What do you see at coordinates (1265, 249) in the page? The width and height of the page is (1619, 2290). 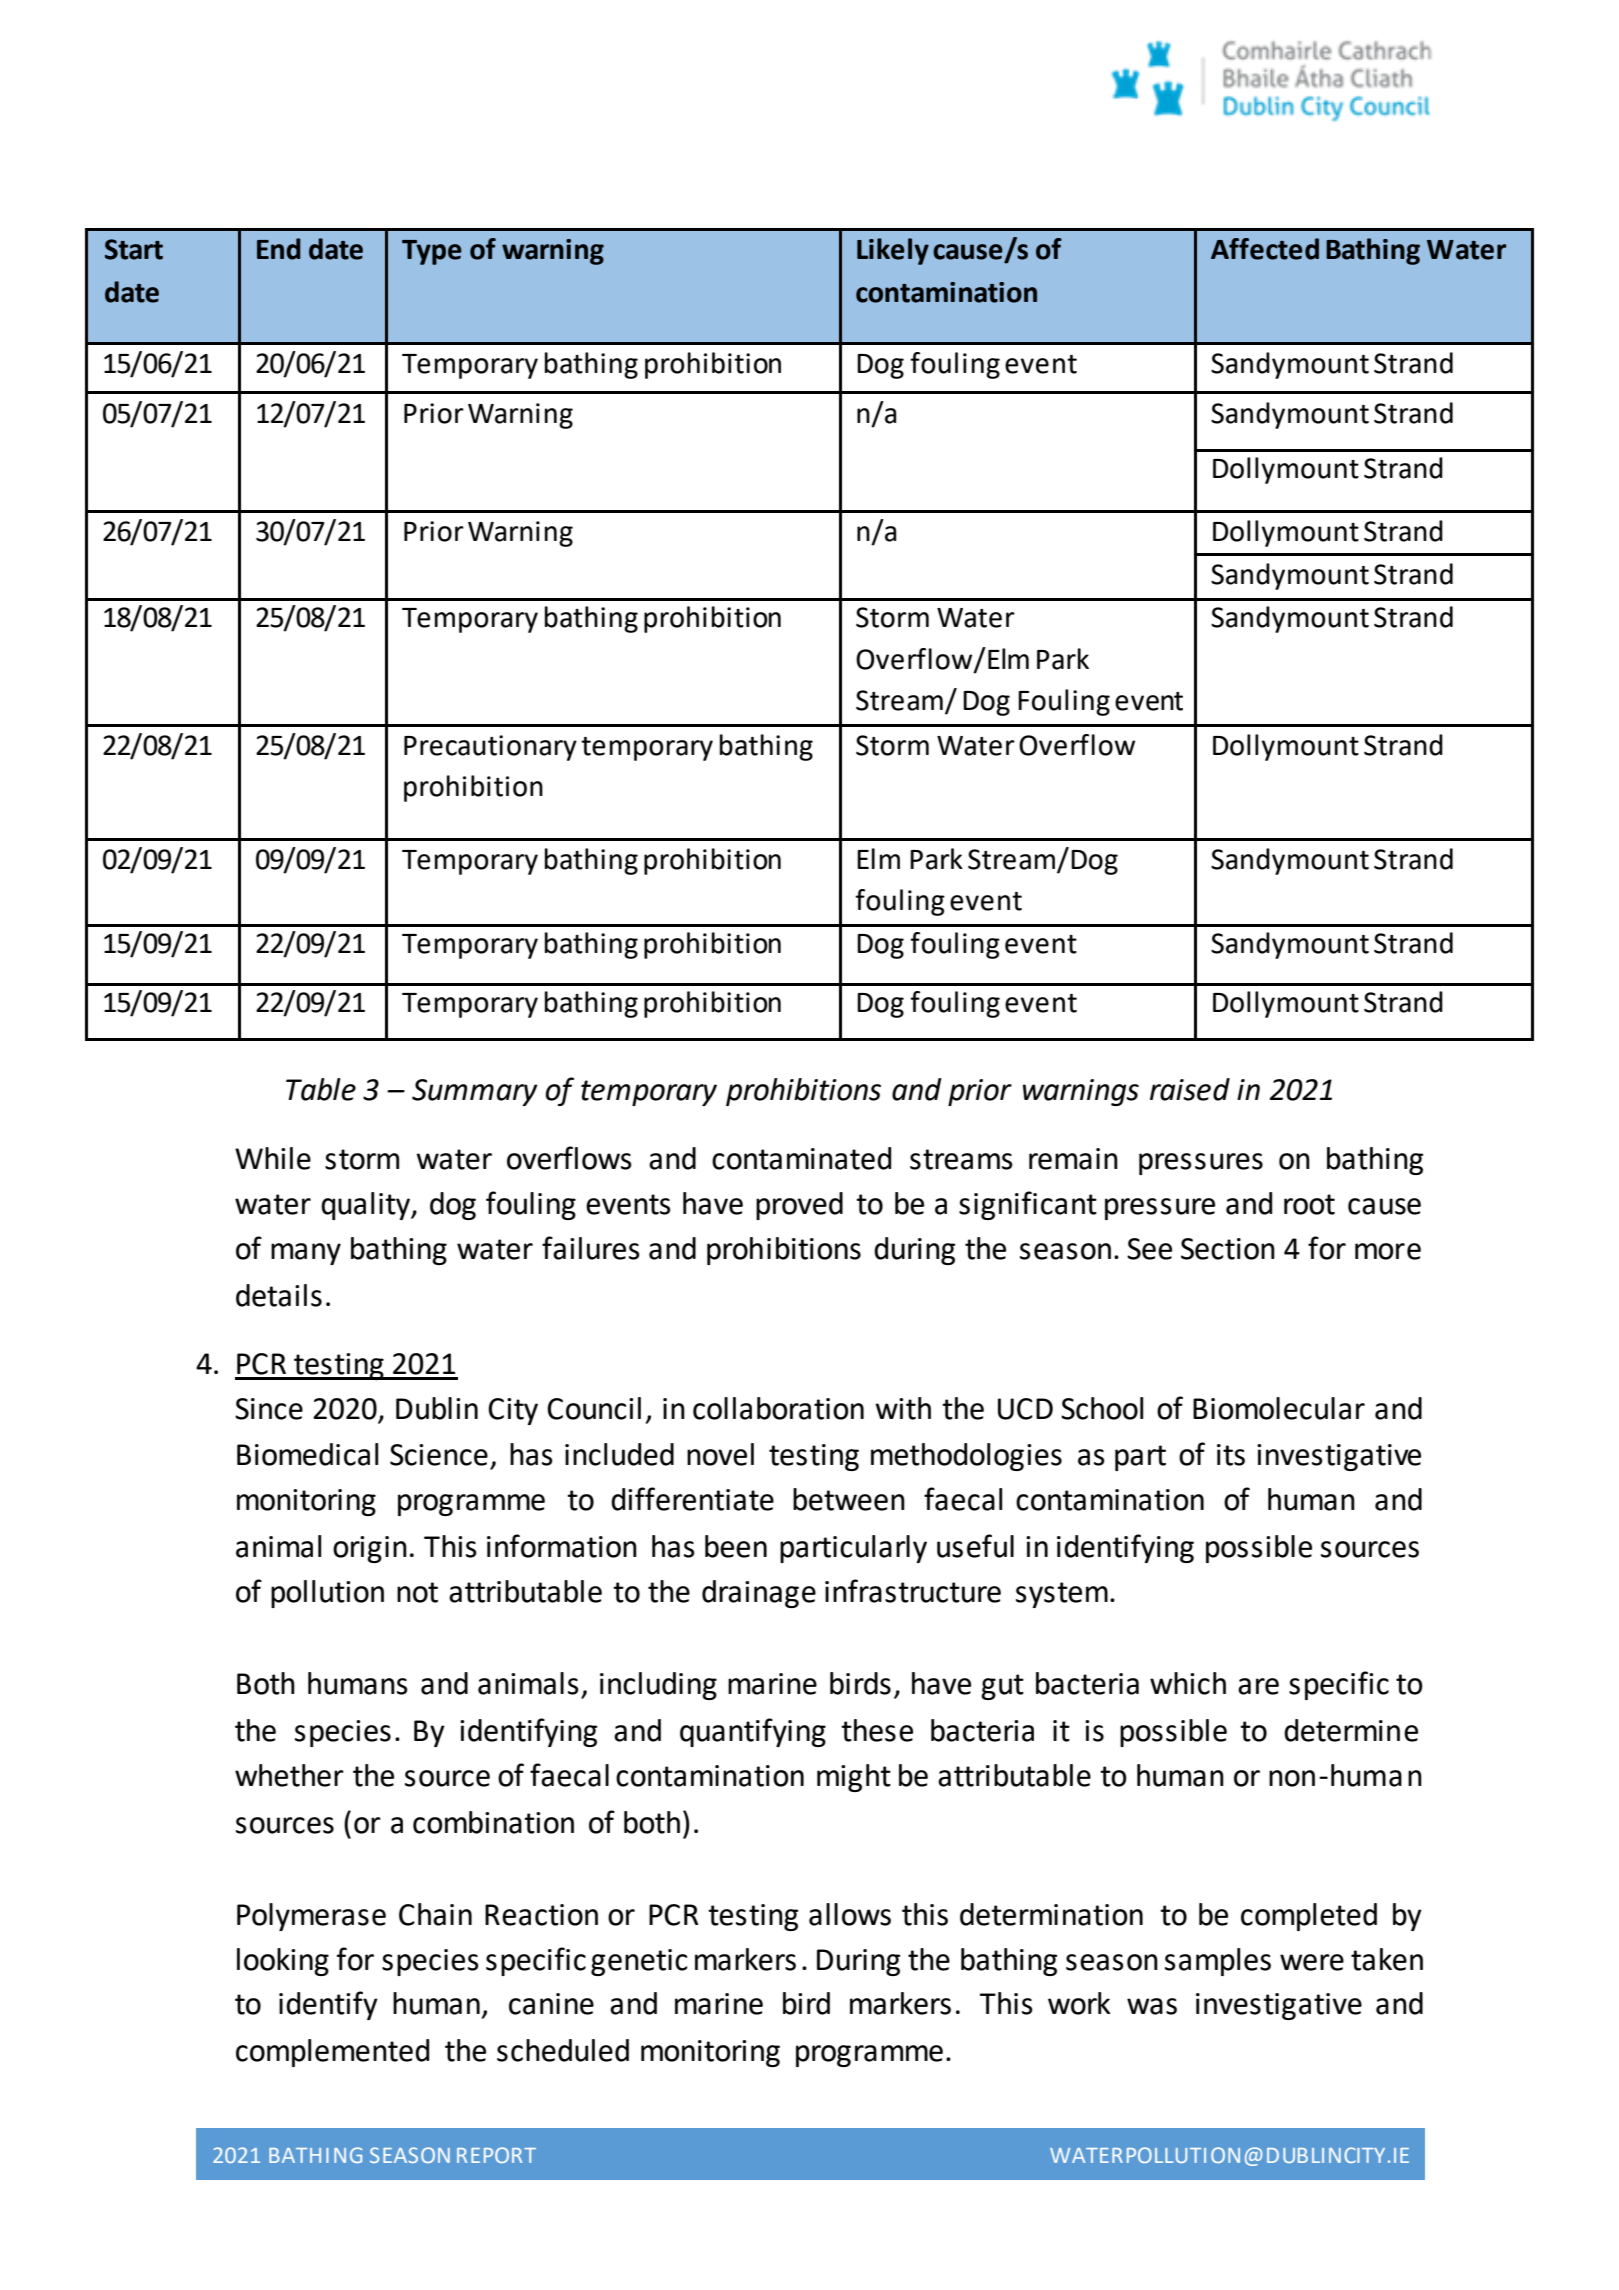 I see `Affected` at bounding box center [1265, 249].
